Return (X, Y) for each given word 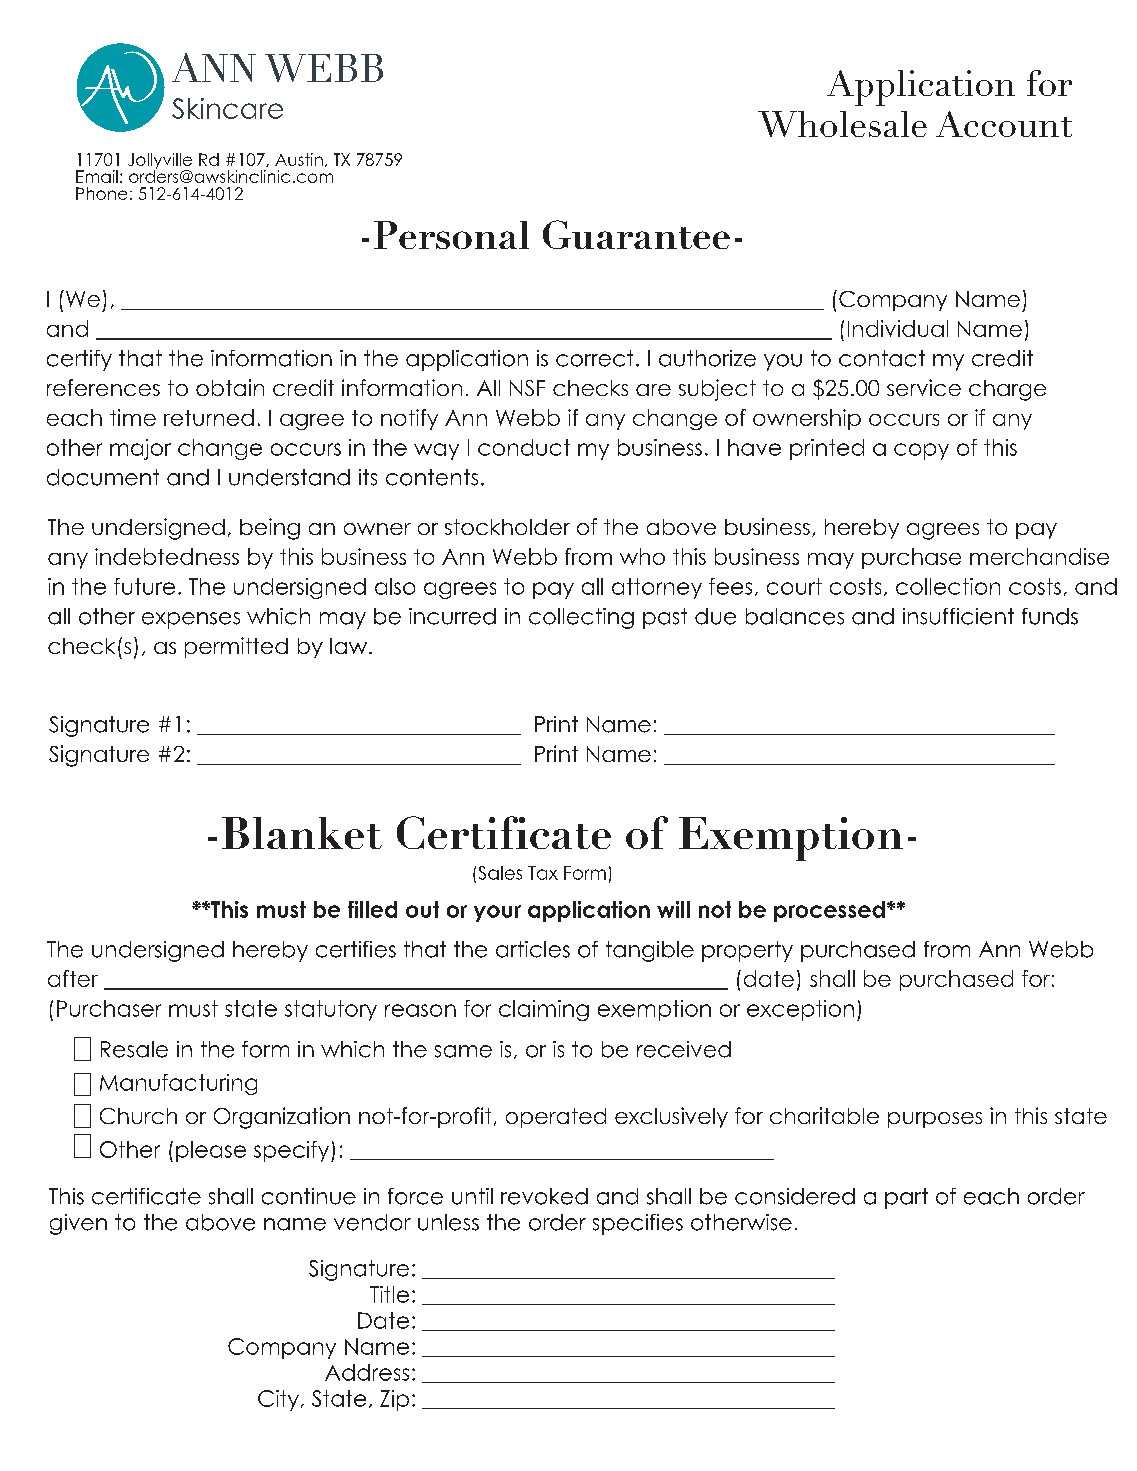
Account (1004, 124)
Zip (394, 1400)
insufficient (958, 616)
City (278, 1400)
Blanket (302, 833)
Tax (543, 873)
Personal (451, 235)
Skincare (227, 108)
